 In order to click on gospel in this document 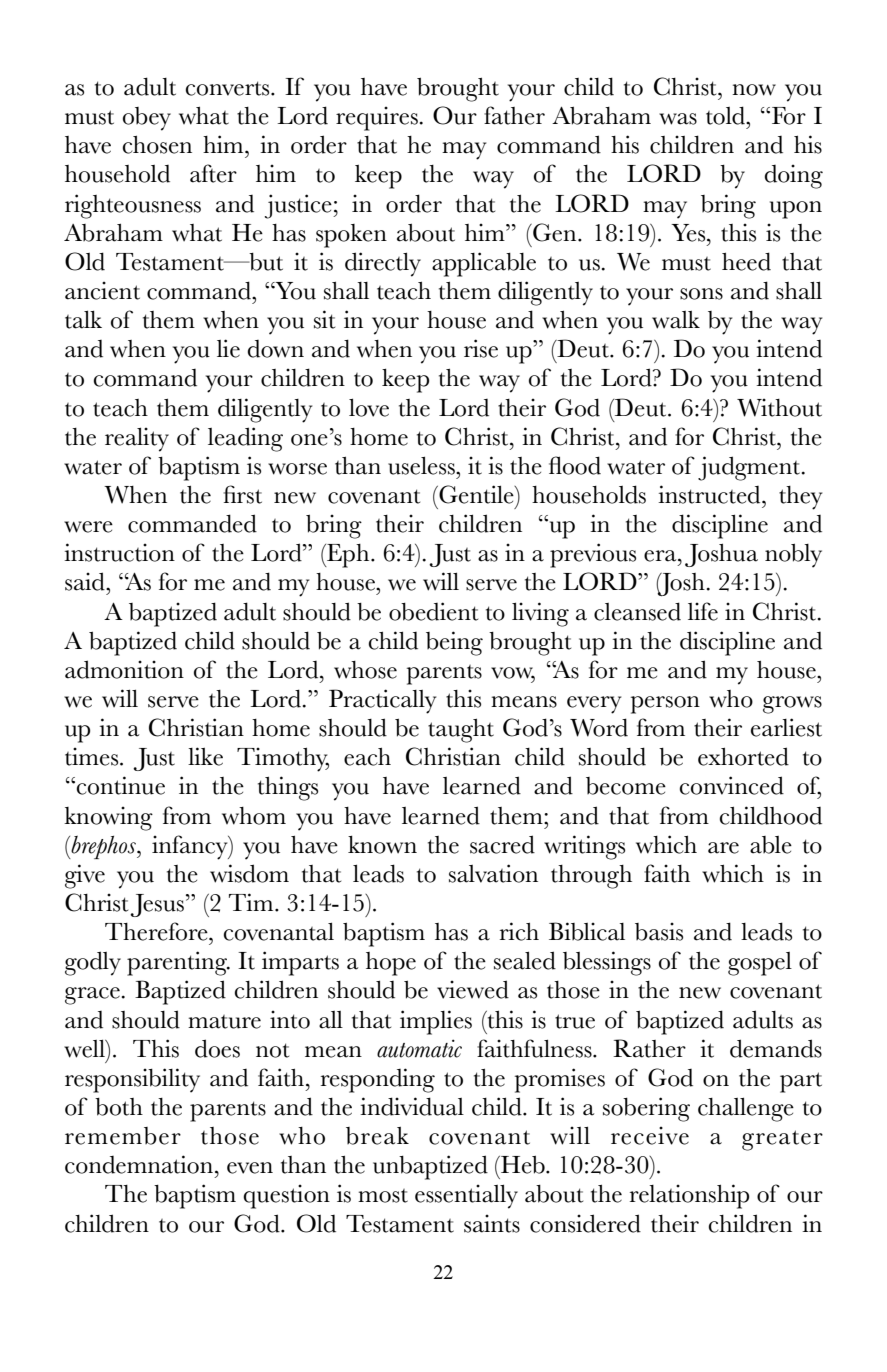, I will do `click(760, 964)`.
